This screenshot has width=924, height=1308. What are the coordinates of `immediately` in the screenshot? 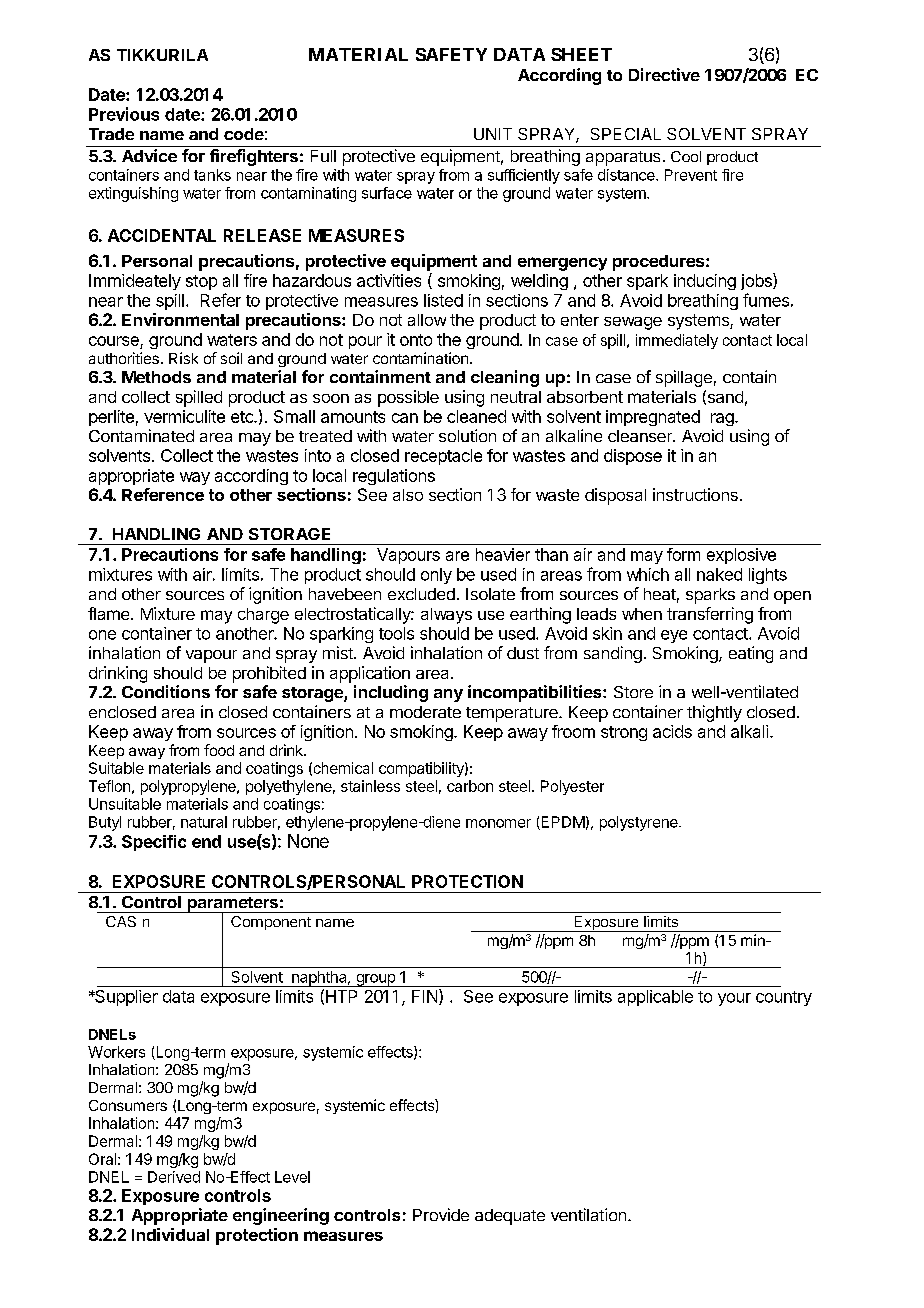 It's located at (677, 341).
